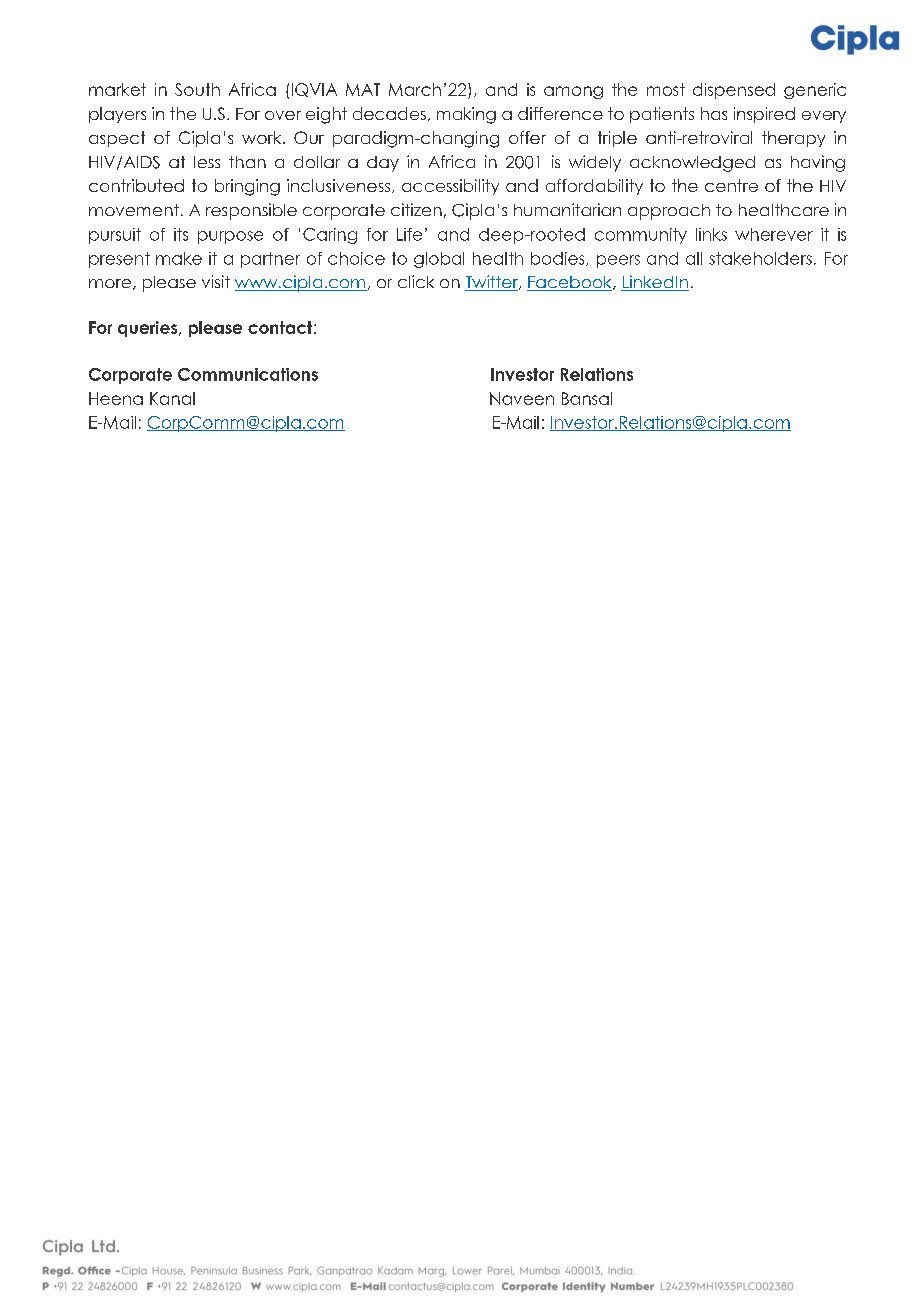  I want to click on South, so click(197, 89).
